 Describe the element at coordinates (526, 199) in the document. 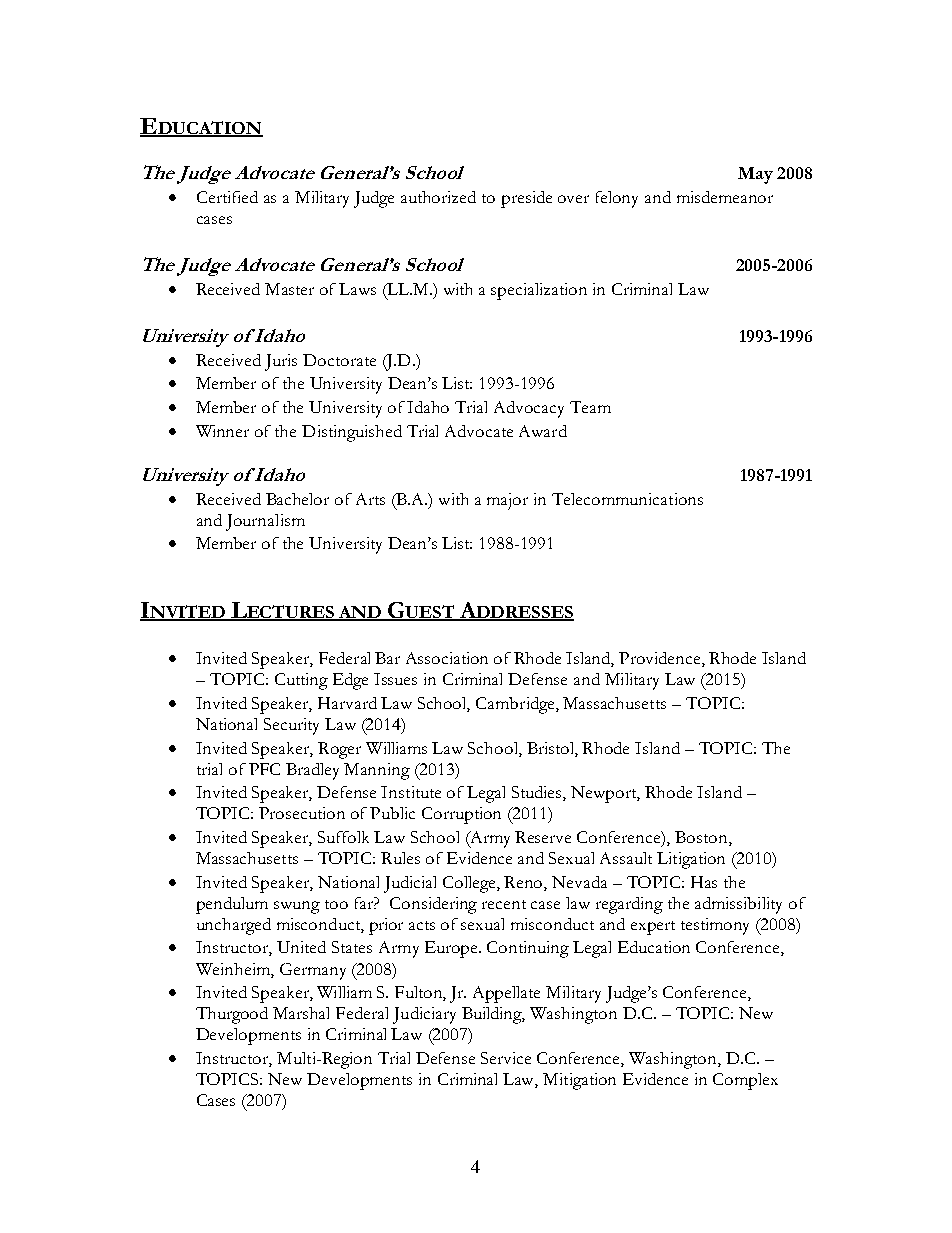

I see `preside` at that location.
